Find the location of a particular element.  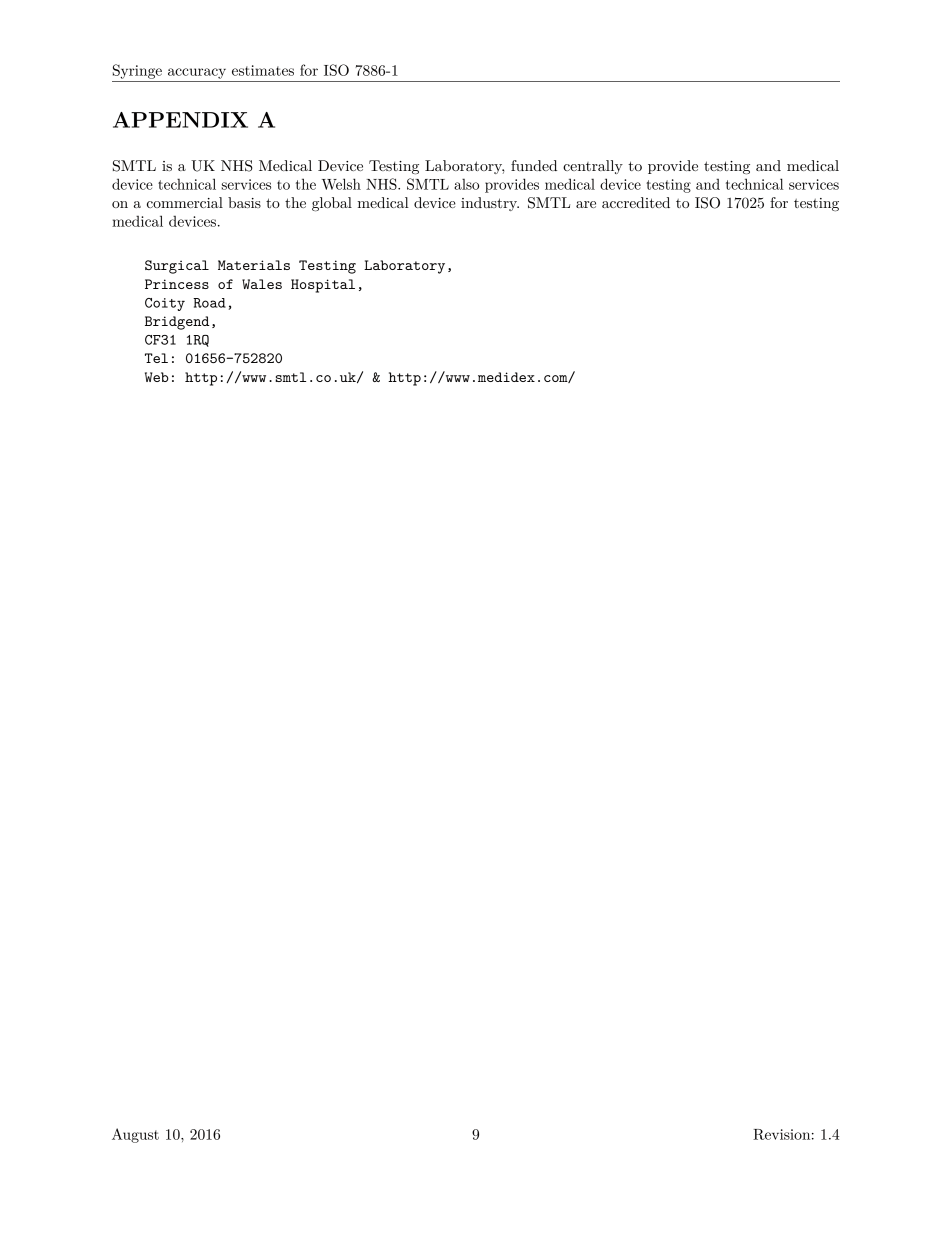

Princess is located at coordinates (177, 284).
